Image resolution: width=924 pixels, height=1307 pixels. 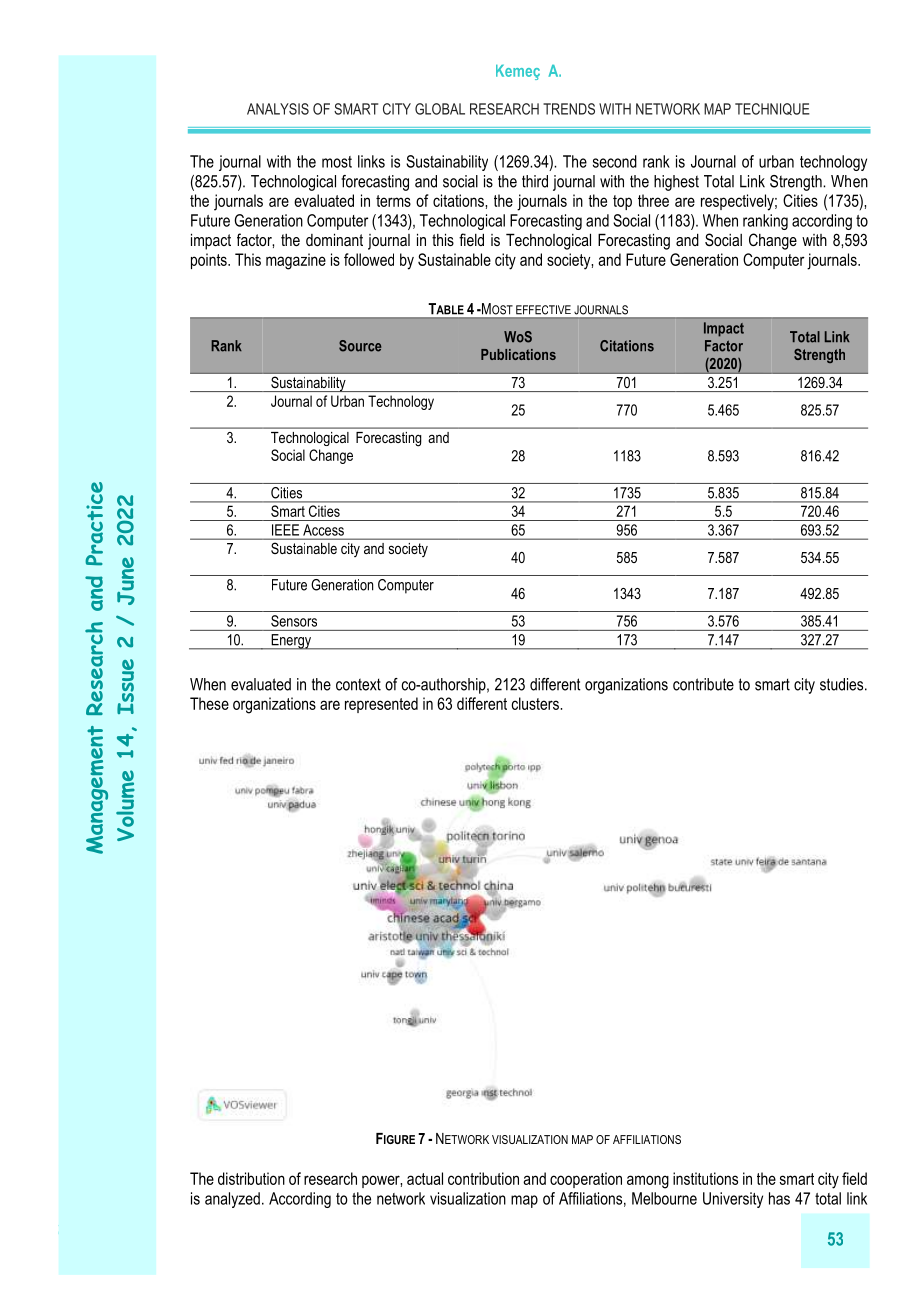 I want to click on Publications, so click(x=518, y=354).
